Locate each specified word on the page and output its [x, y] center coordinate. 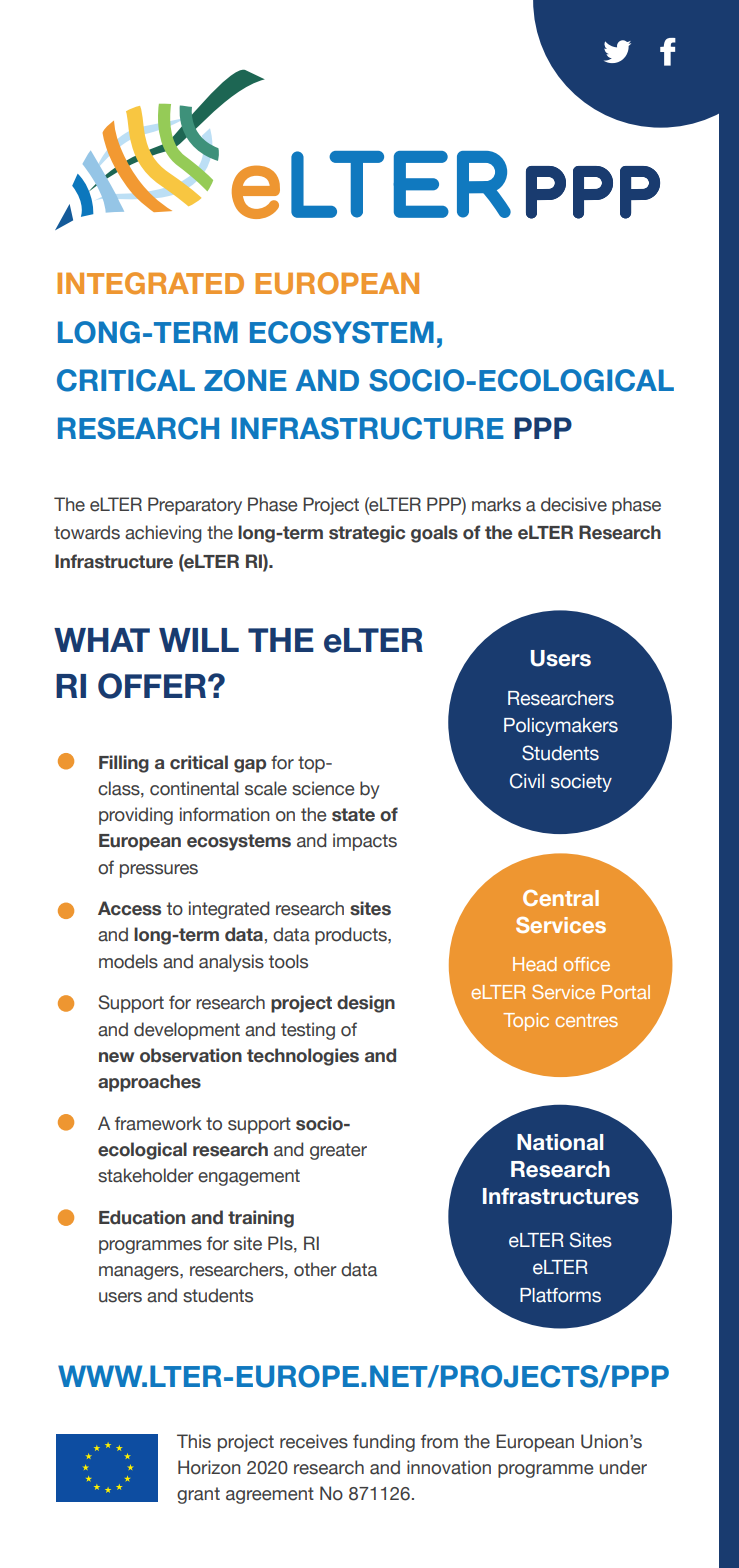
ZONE [245, 380]
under [623, 1467]
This [194, 1441]
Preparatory [195, 506]
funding [384, 1443]
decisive [574, 504]
